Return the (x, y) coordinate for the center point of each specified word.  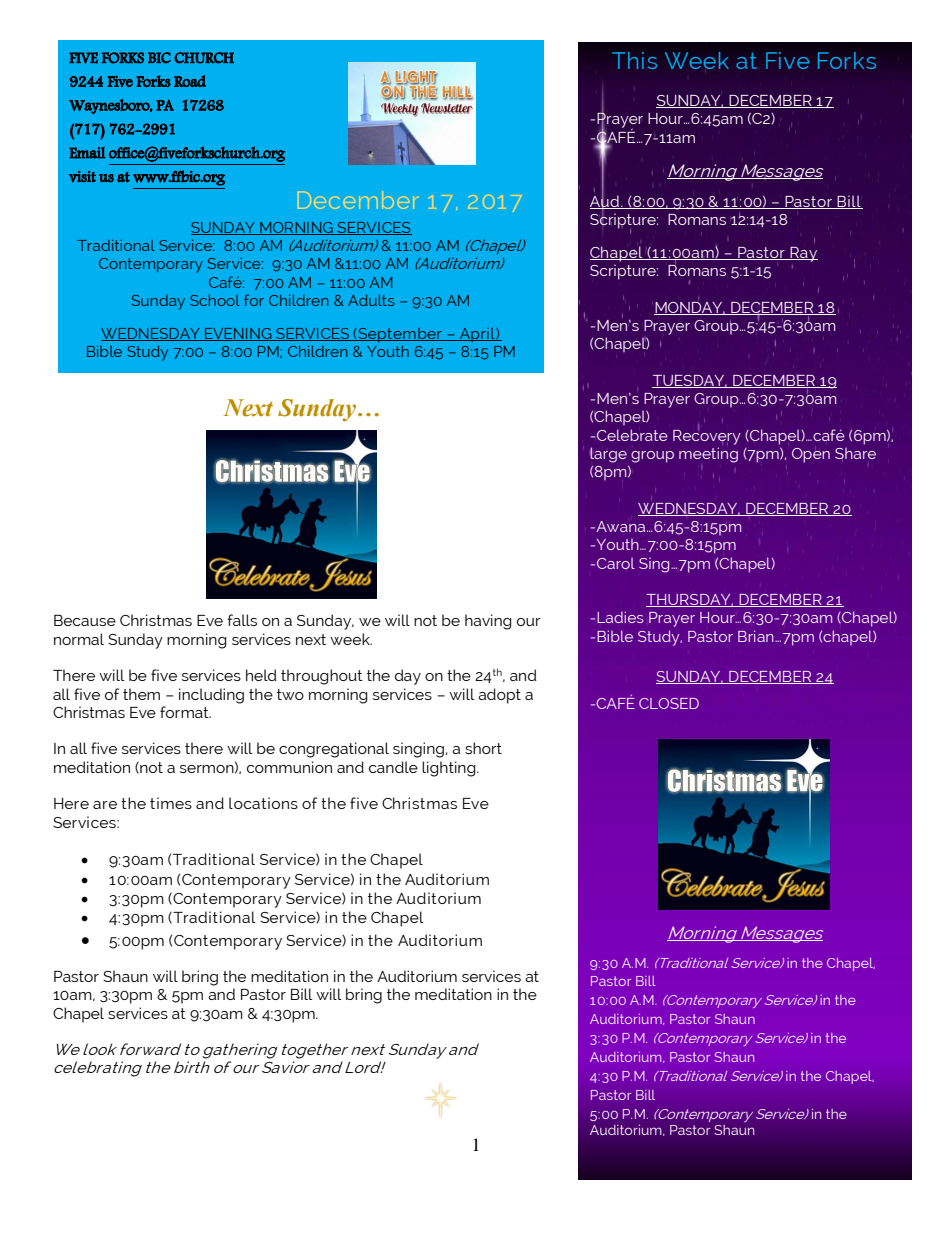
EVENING (238, 334)
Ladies (620, 617)
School (215, 300)
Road (190, 81)
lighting (450, 769)
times (171, 803)
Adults (371, 300)
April (477, 335)
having (488, 622)
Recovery (707, 436)
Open (811, 455)
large (608, 455)
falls (242, 620)
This (634, 60)
